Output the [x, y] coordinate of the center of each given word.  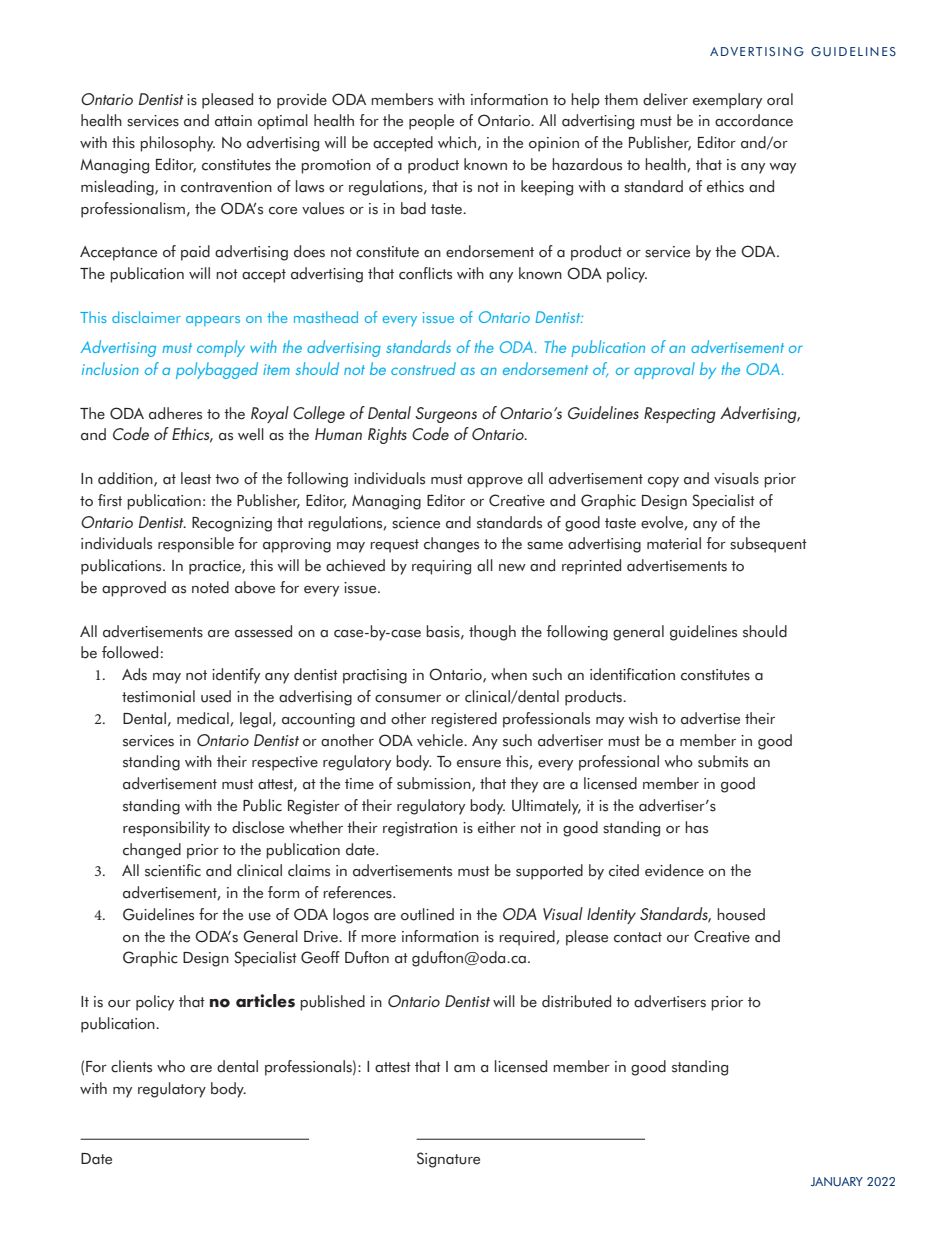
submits [723, 761]
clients [131, 1066]
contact [638, 937]
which [457, 142]
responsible [196, 545]
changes [451, 545]
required [528, 938]
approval [664, 370]
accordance [754, 120]
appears [213, 321]
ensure [479, 764]
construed [423, 368]
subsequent [768, 545]
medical [204, 719]
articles [265, 1001]
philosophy [177, 144]
